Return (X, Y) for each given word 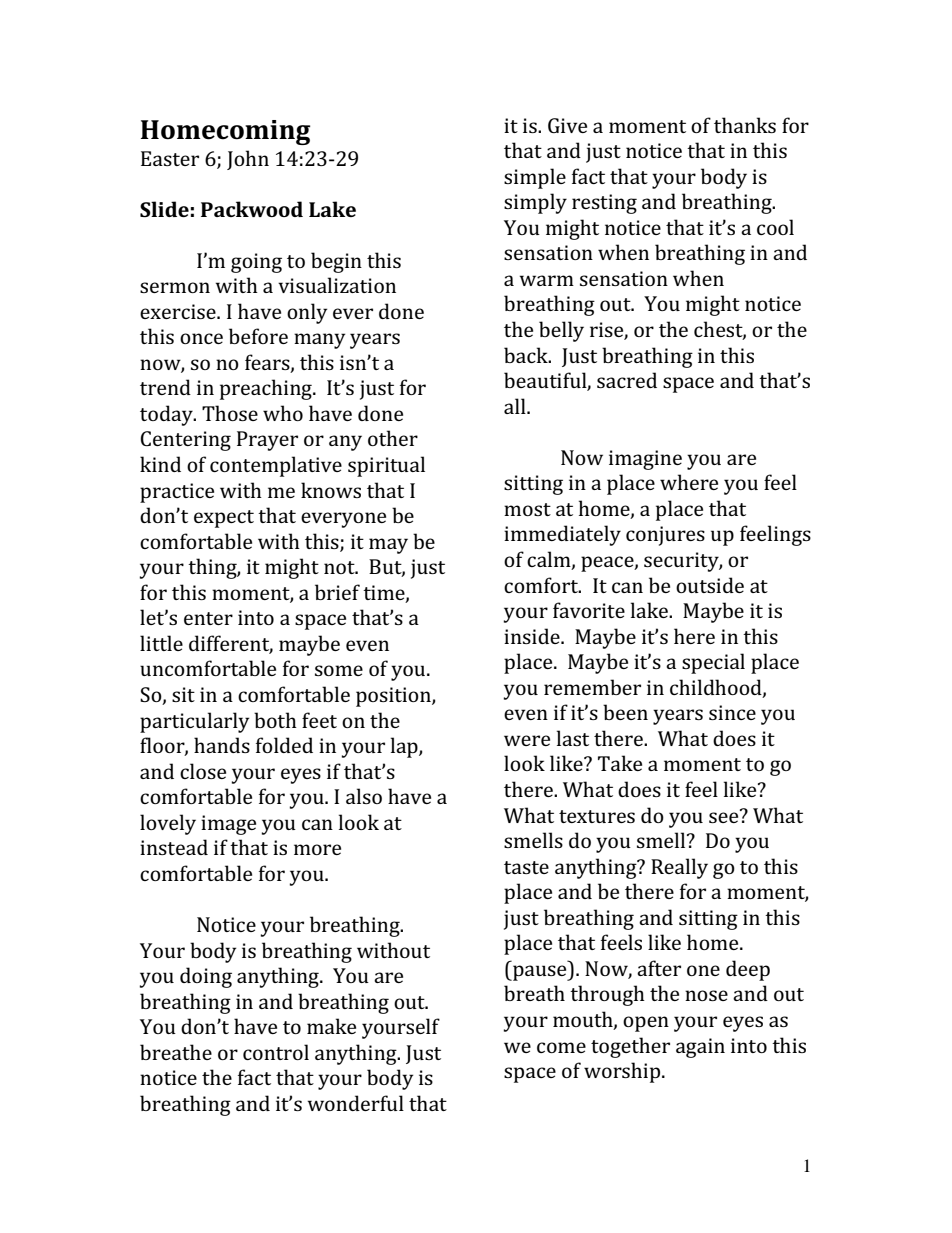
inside (533, 636)
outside (710, 585)
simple (535, 178)
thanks (745, 125)
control (276, 1052)
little (161, 643)
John (248, 160)
